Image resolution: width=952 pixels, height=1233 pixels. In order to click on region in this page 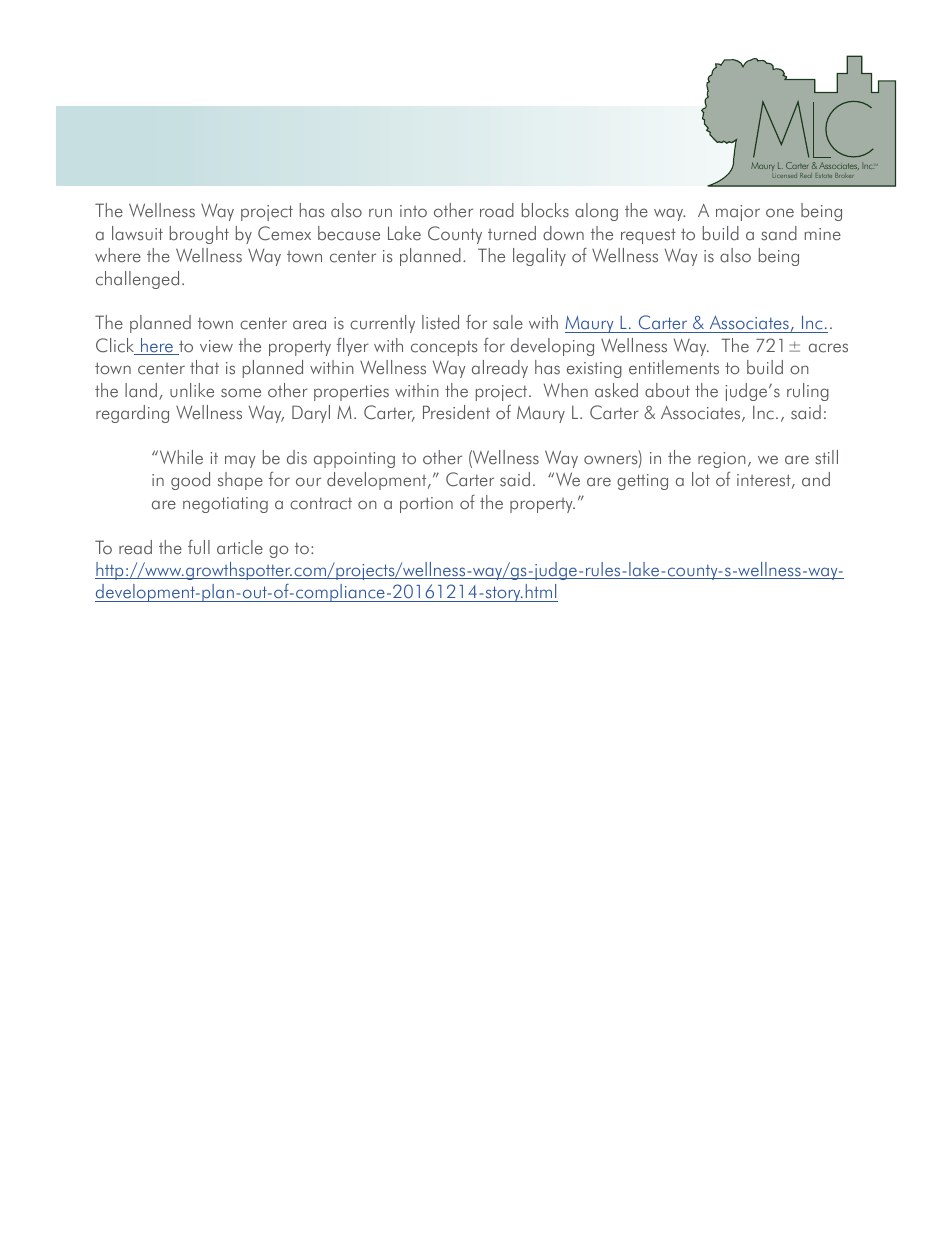, I will do `click(722, 460)`.
